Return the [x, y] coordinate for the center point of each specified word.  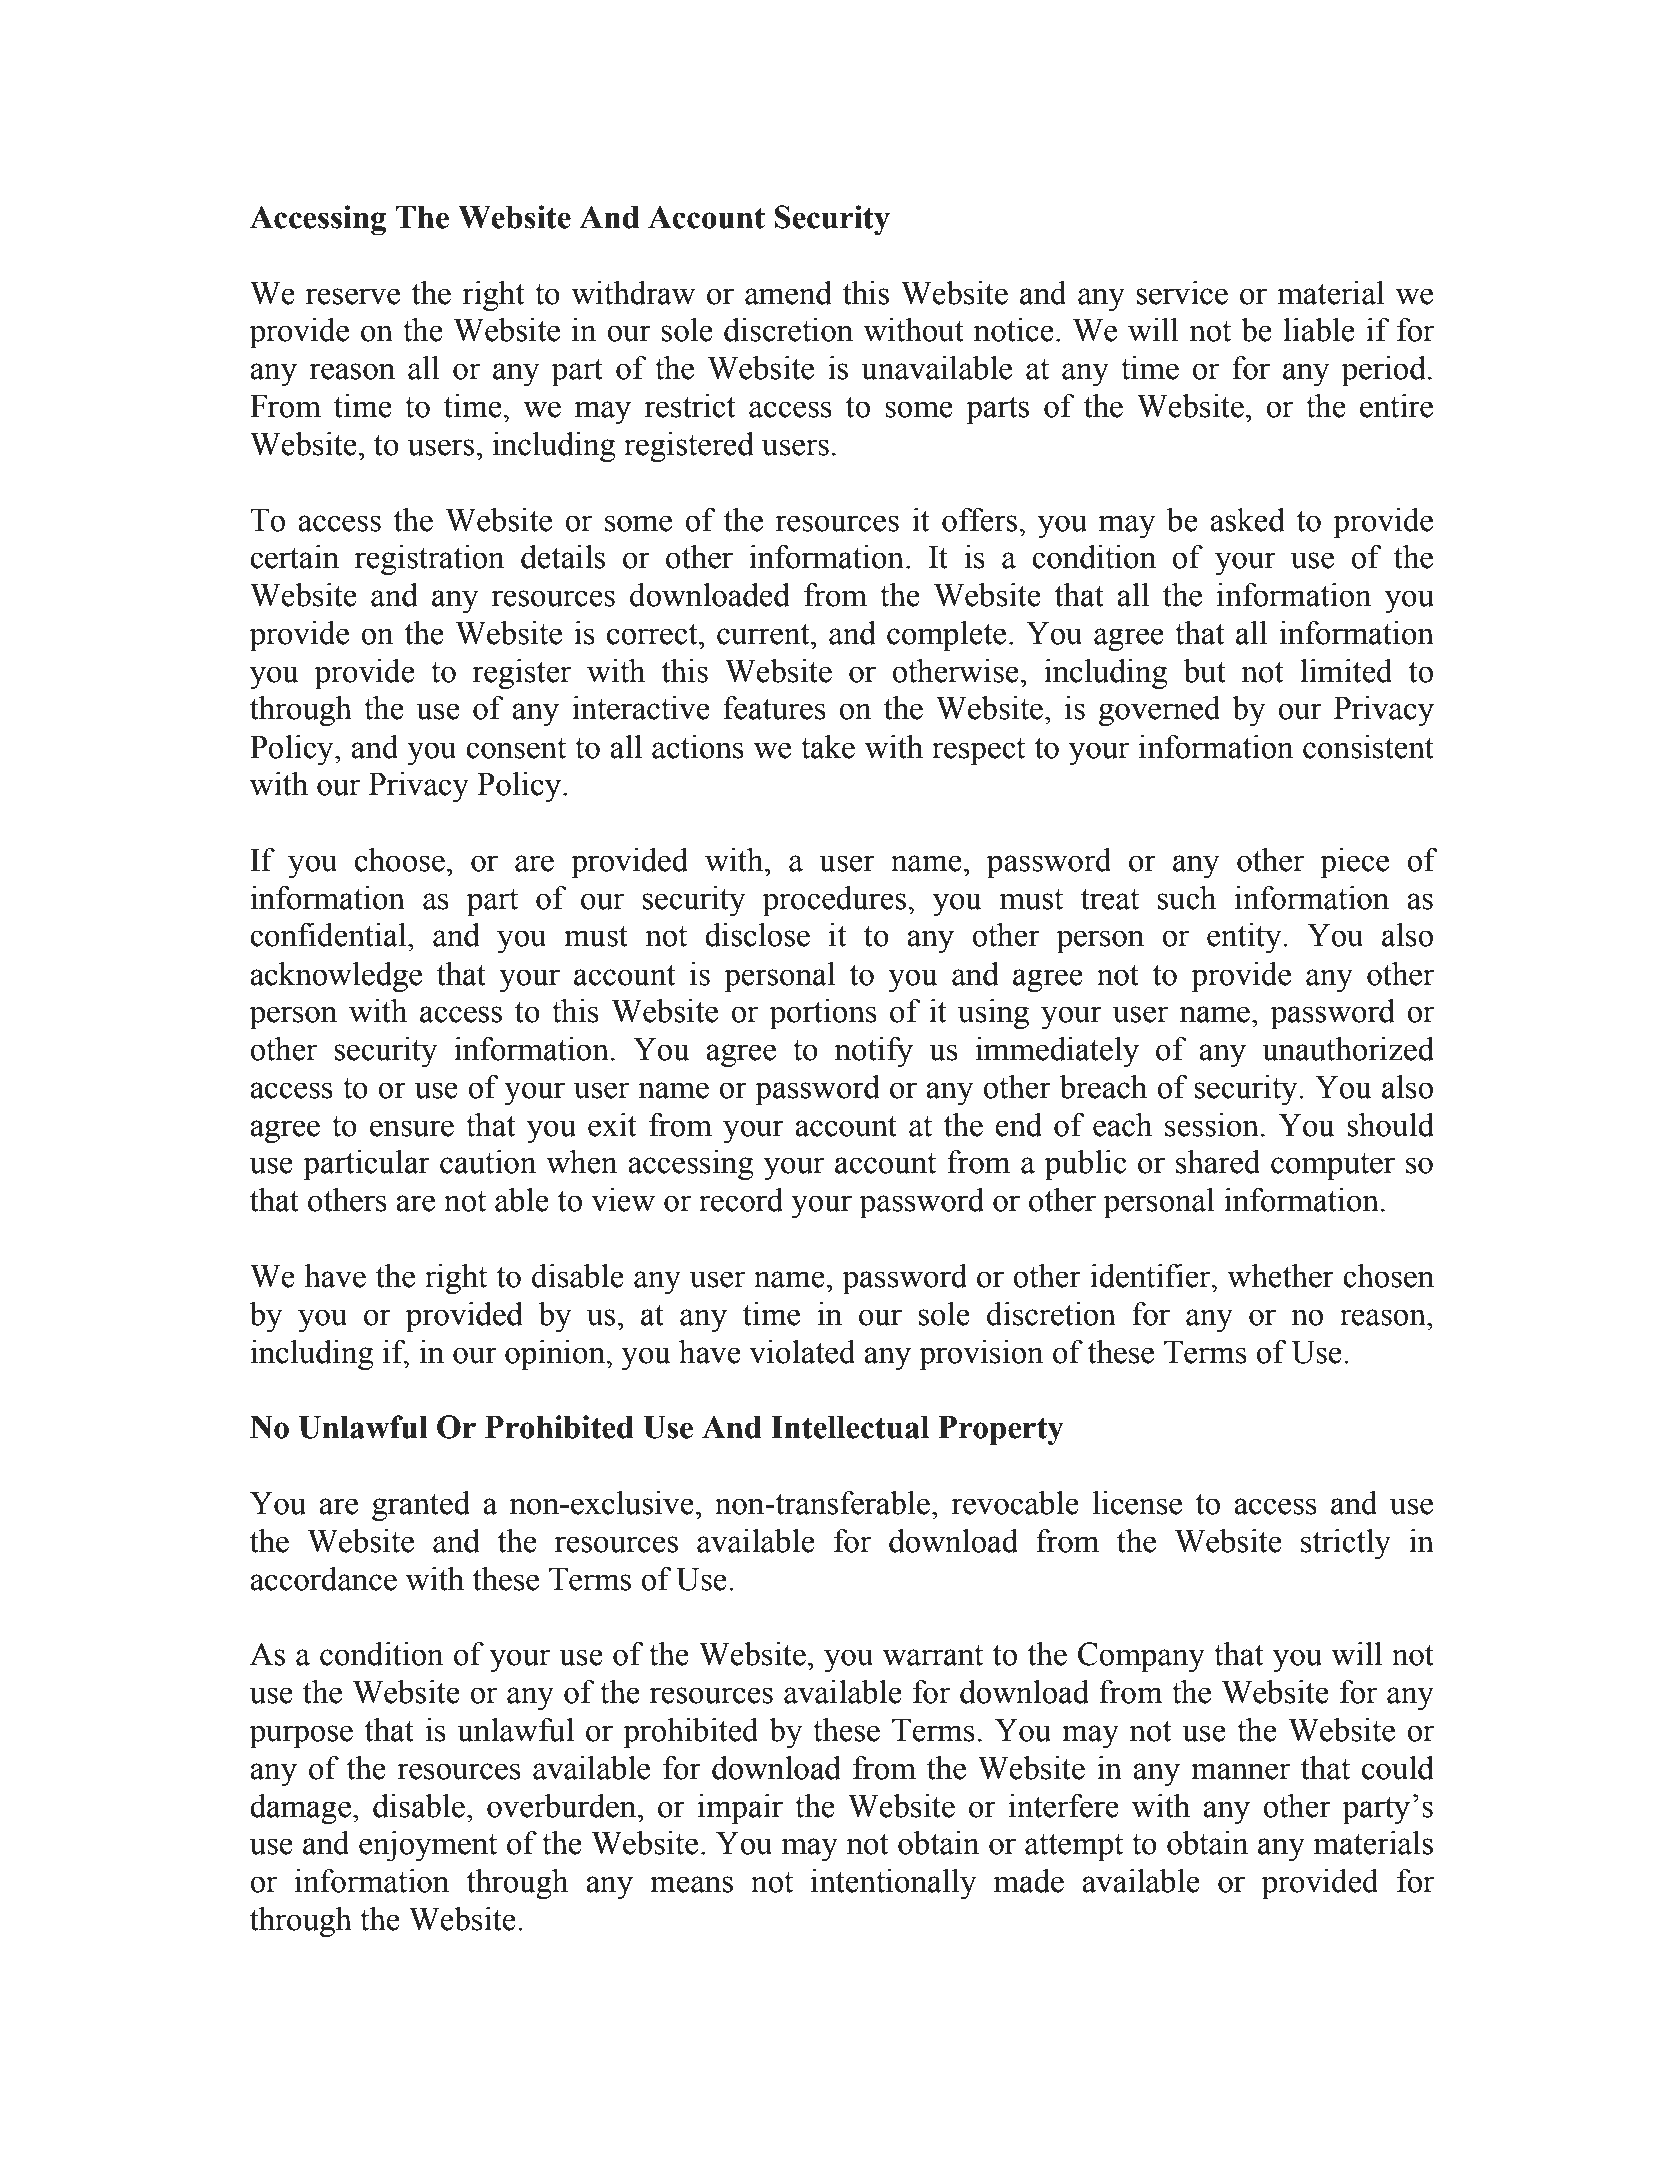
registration [430, 560]
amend [788, 293]
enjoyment [428, 1846]
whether [1280, 1276]
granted [421, 1506]
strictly [1346, 1544]
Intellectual [850, 1427]
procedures [835, 901]
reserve [353, 296]
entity [1245, 938]
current [764, 634]
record [741, 1200]
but [1204, 671]
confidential [329, 935]
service [1182, 293]
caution [488, 1162]
